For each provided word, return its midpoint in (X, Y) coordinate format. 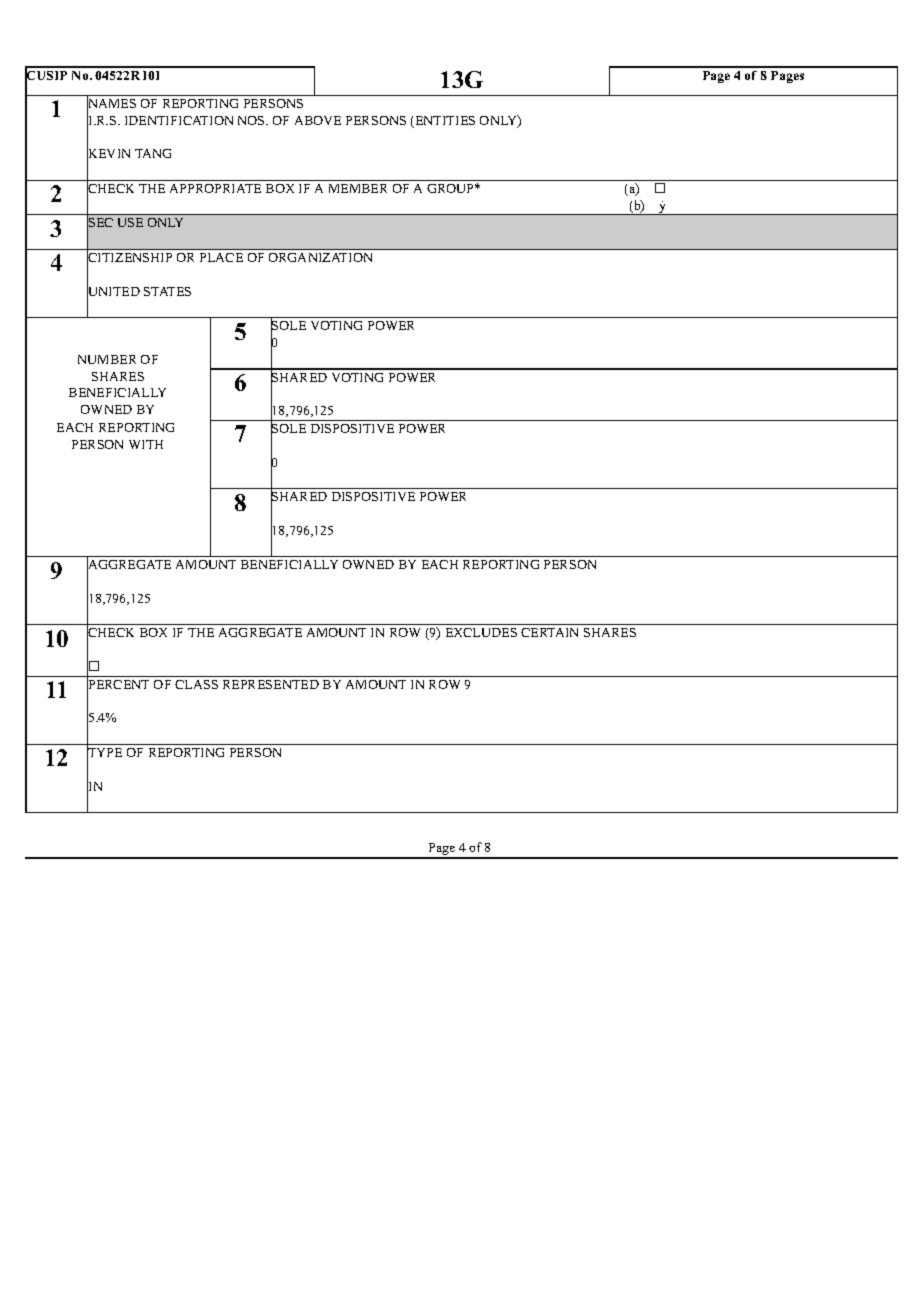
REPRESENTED (271, 684)
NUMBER (107, 359)
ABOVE (318, 120)
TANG (153, 153)
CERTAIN (549, 632)
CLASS (196, 684)
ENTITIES (444, 122)
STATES (167, 291)
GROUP (452, 188)
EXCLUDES (481, 632)
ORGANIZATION (320, 257)
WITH (146, 444)
